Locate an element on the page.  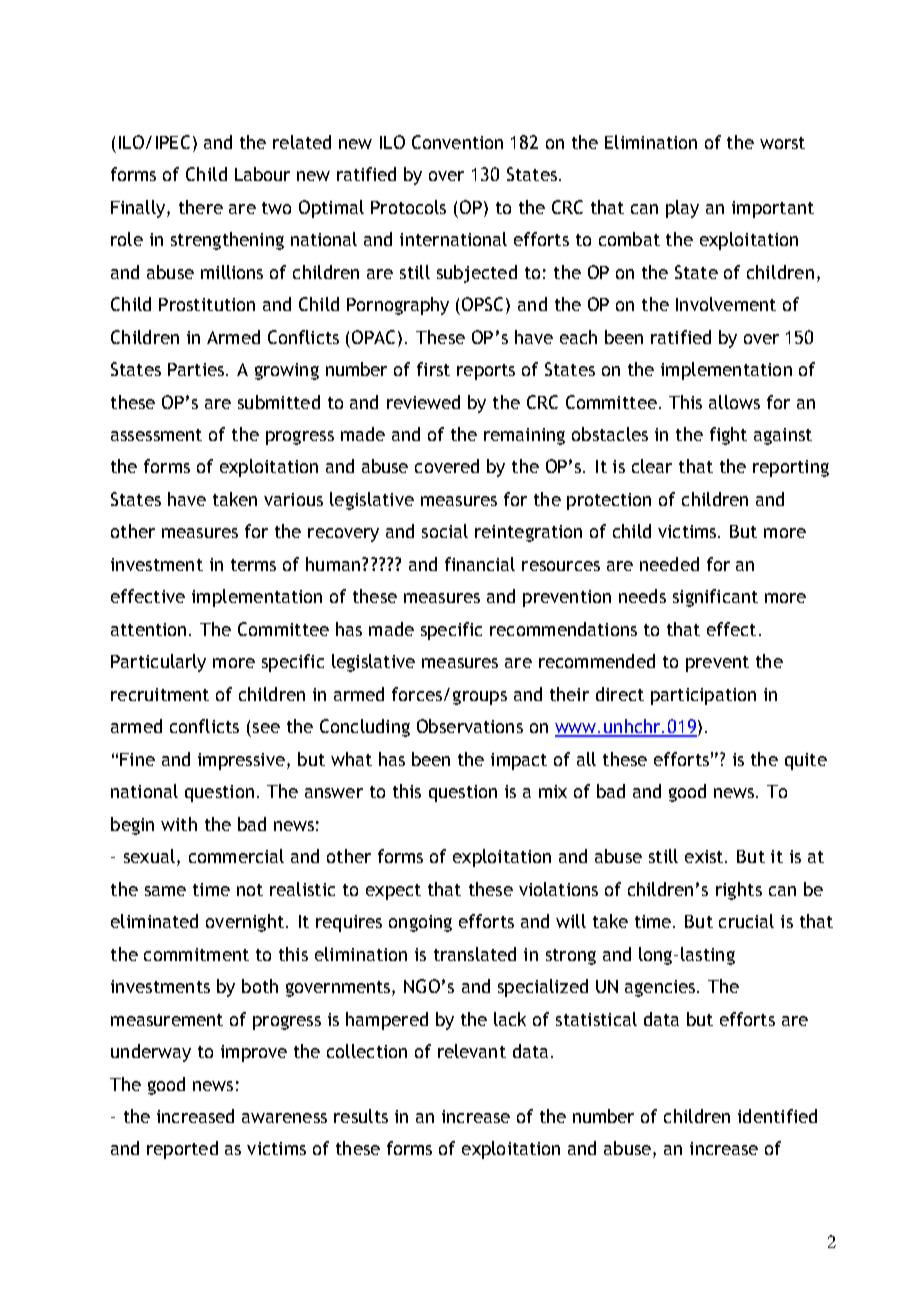
play is located at coordinates (682, 209).
